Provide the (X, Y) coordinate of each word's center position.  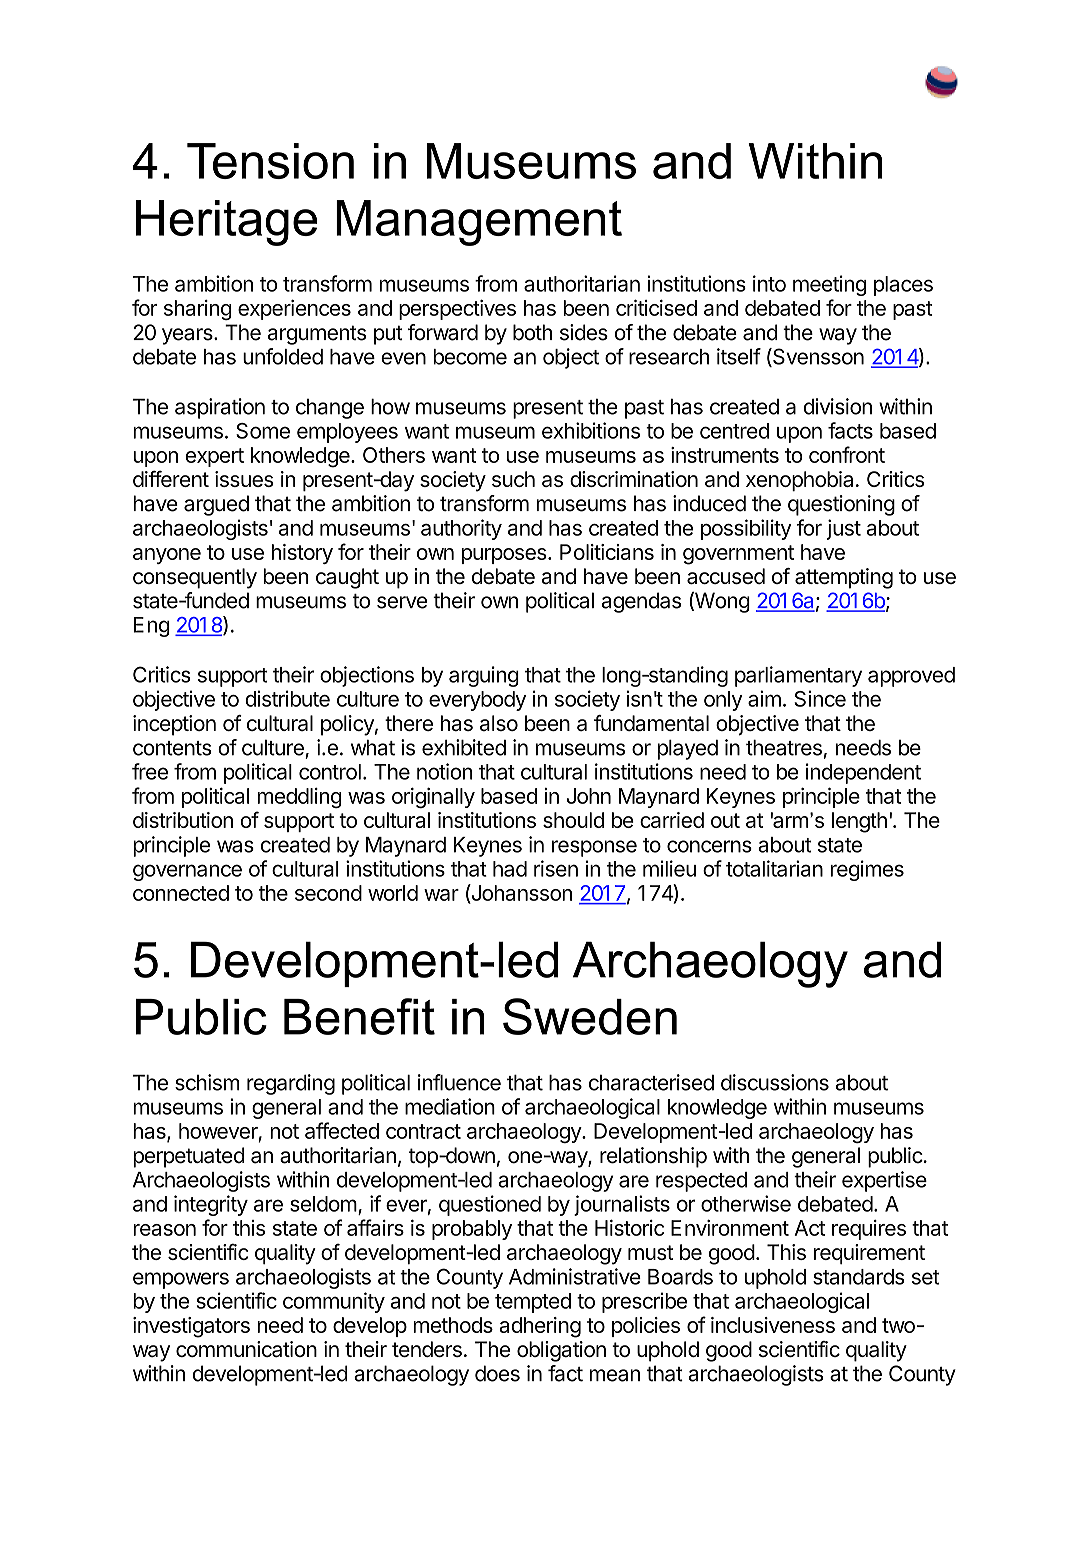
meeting (829, 285)
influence (459, 1082)
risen (556, 868)
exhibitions (591, 430)
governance (187, 872)
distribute (287, 698)
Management (479, 223)
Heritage (227, 223)
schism (207, 1082)
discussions (775, 1082)
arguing (484, 676)
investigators (191, 1327)
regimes (867, 870)
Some (263, 431)
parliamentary (798, 676)
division (838, 406)
